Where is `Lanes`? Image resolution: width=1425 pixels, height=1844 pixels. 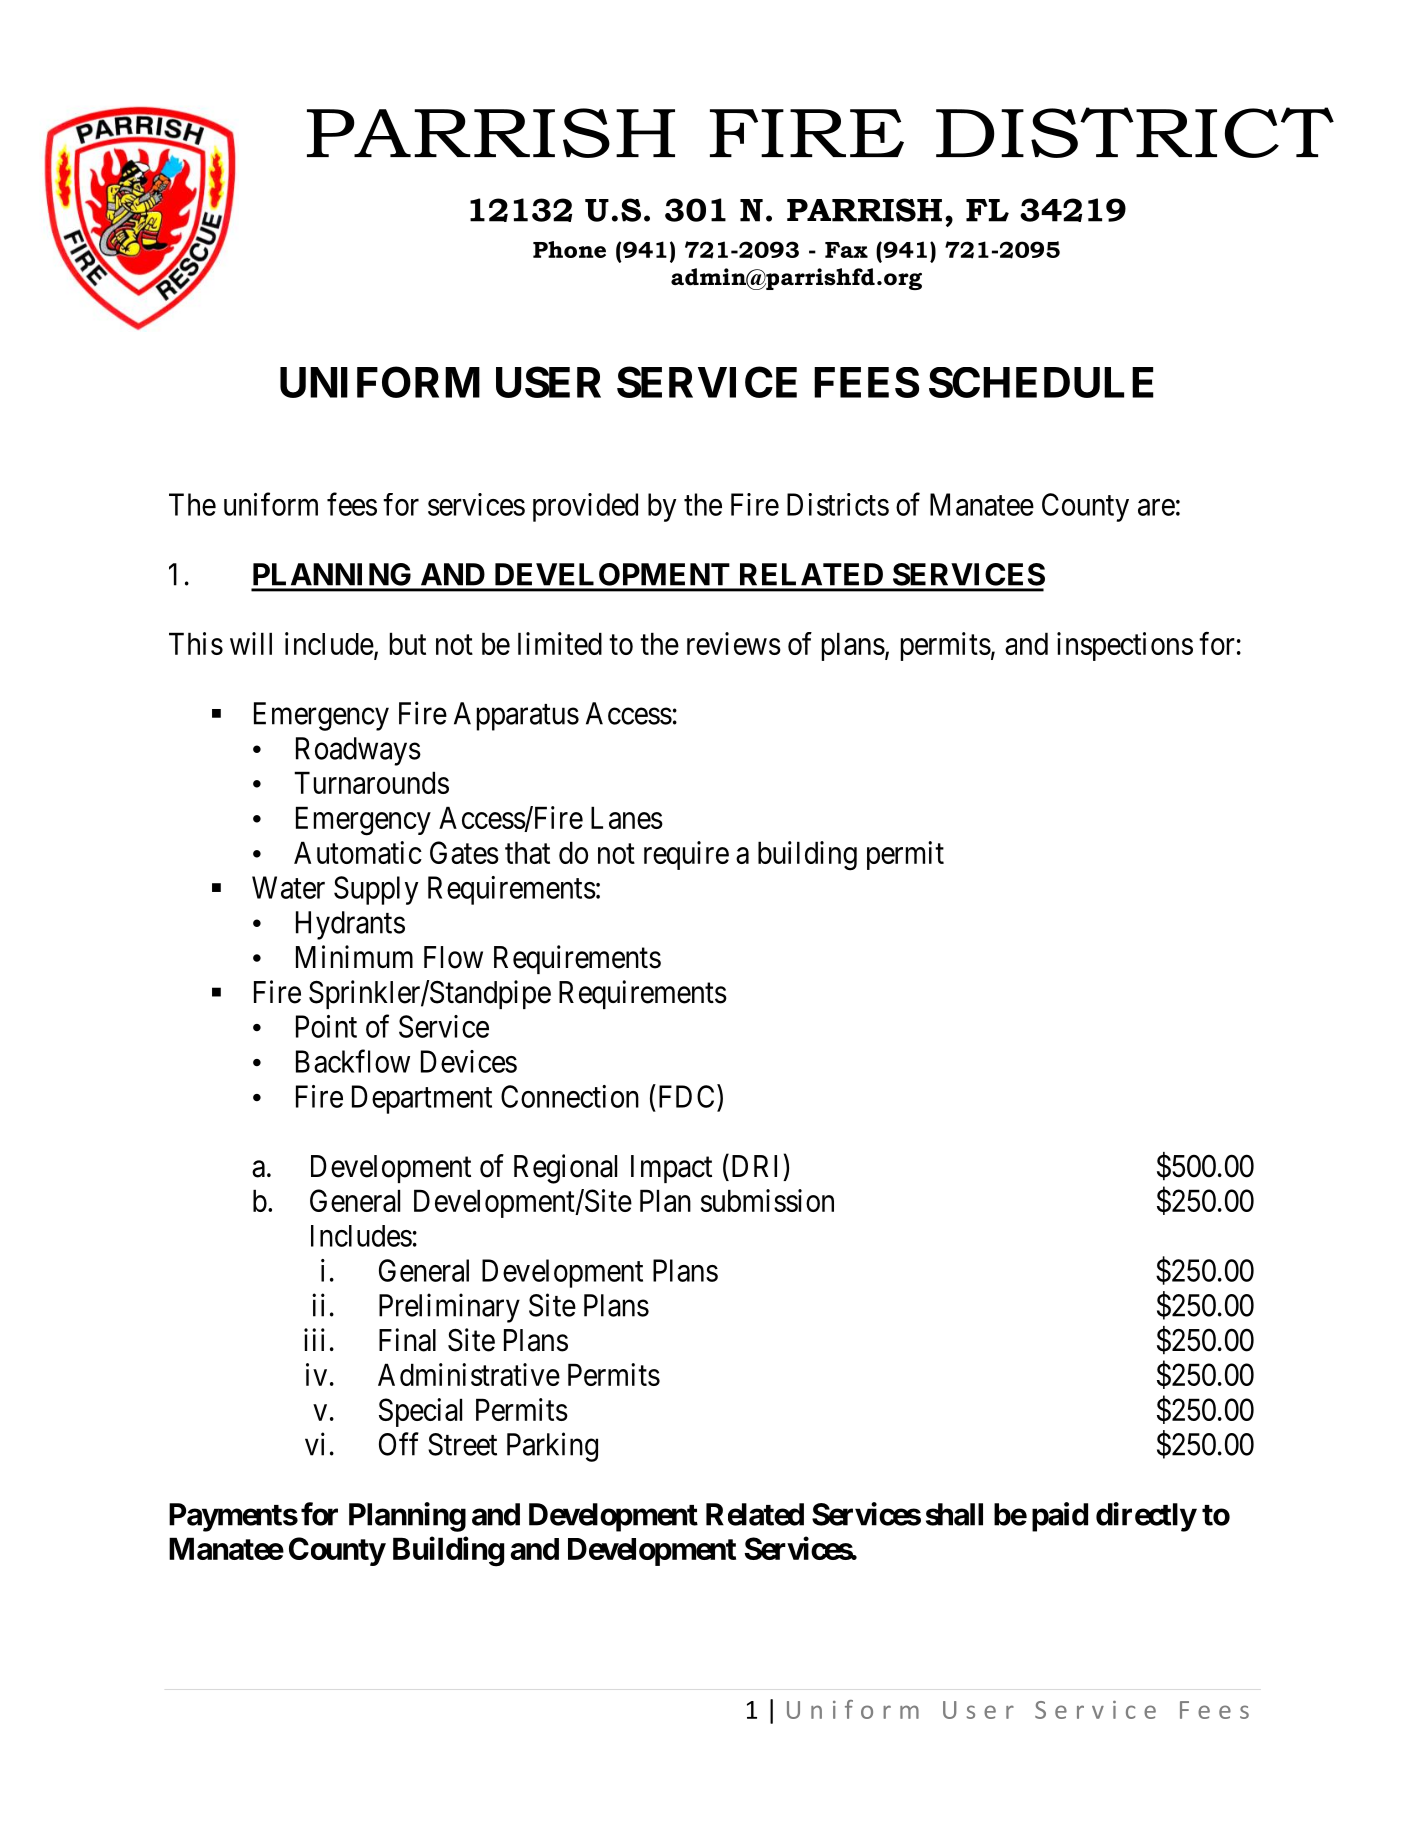 Lanes is located at coordinates (627, 817).
